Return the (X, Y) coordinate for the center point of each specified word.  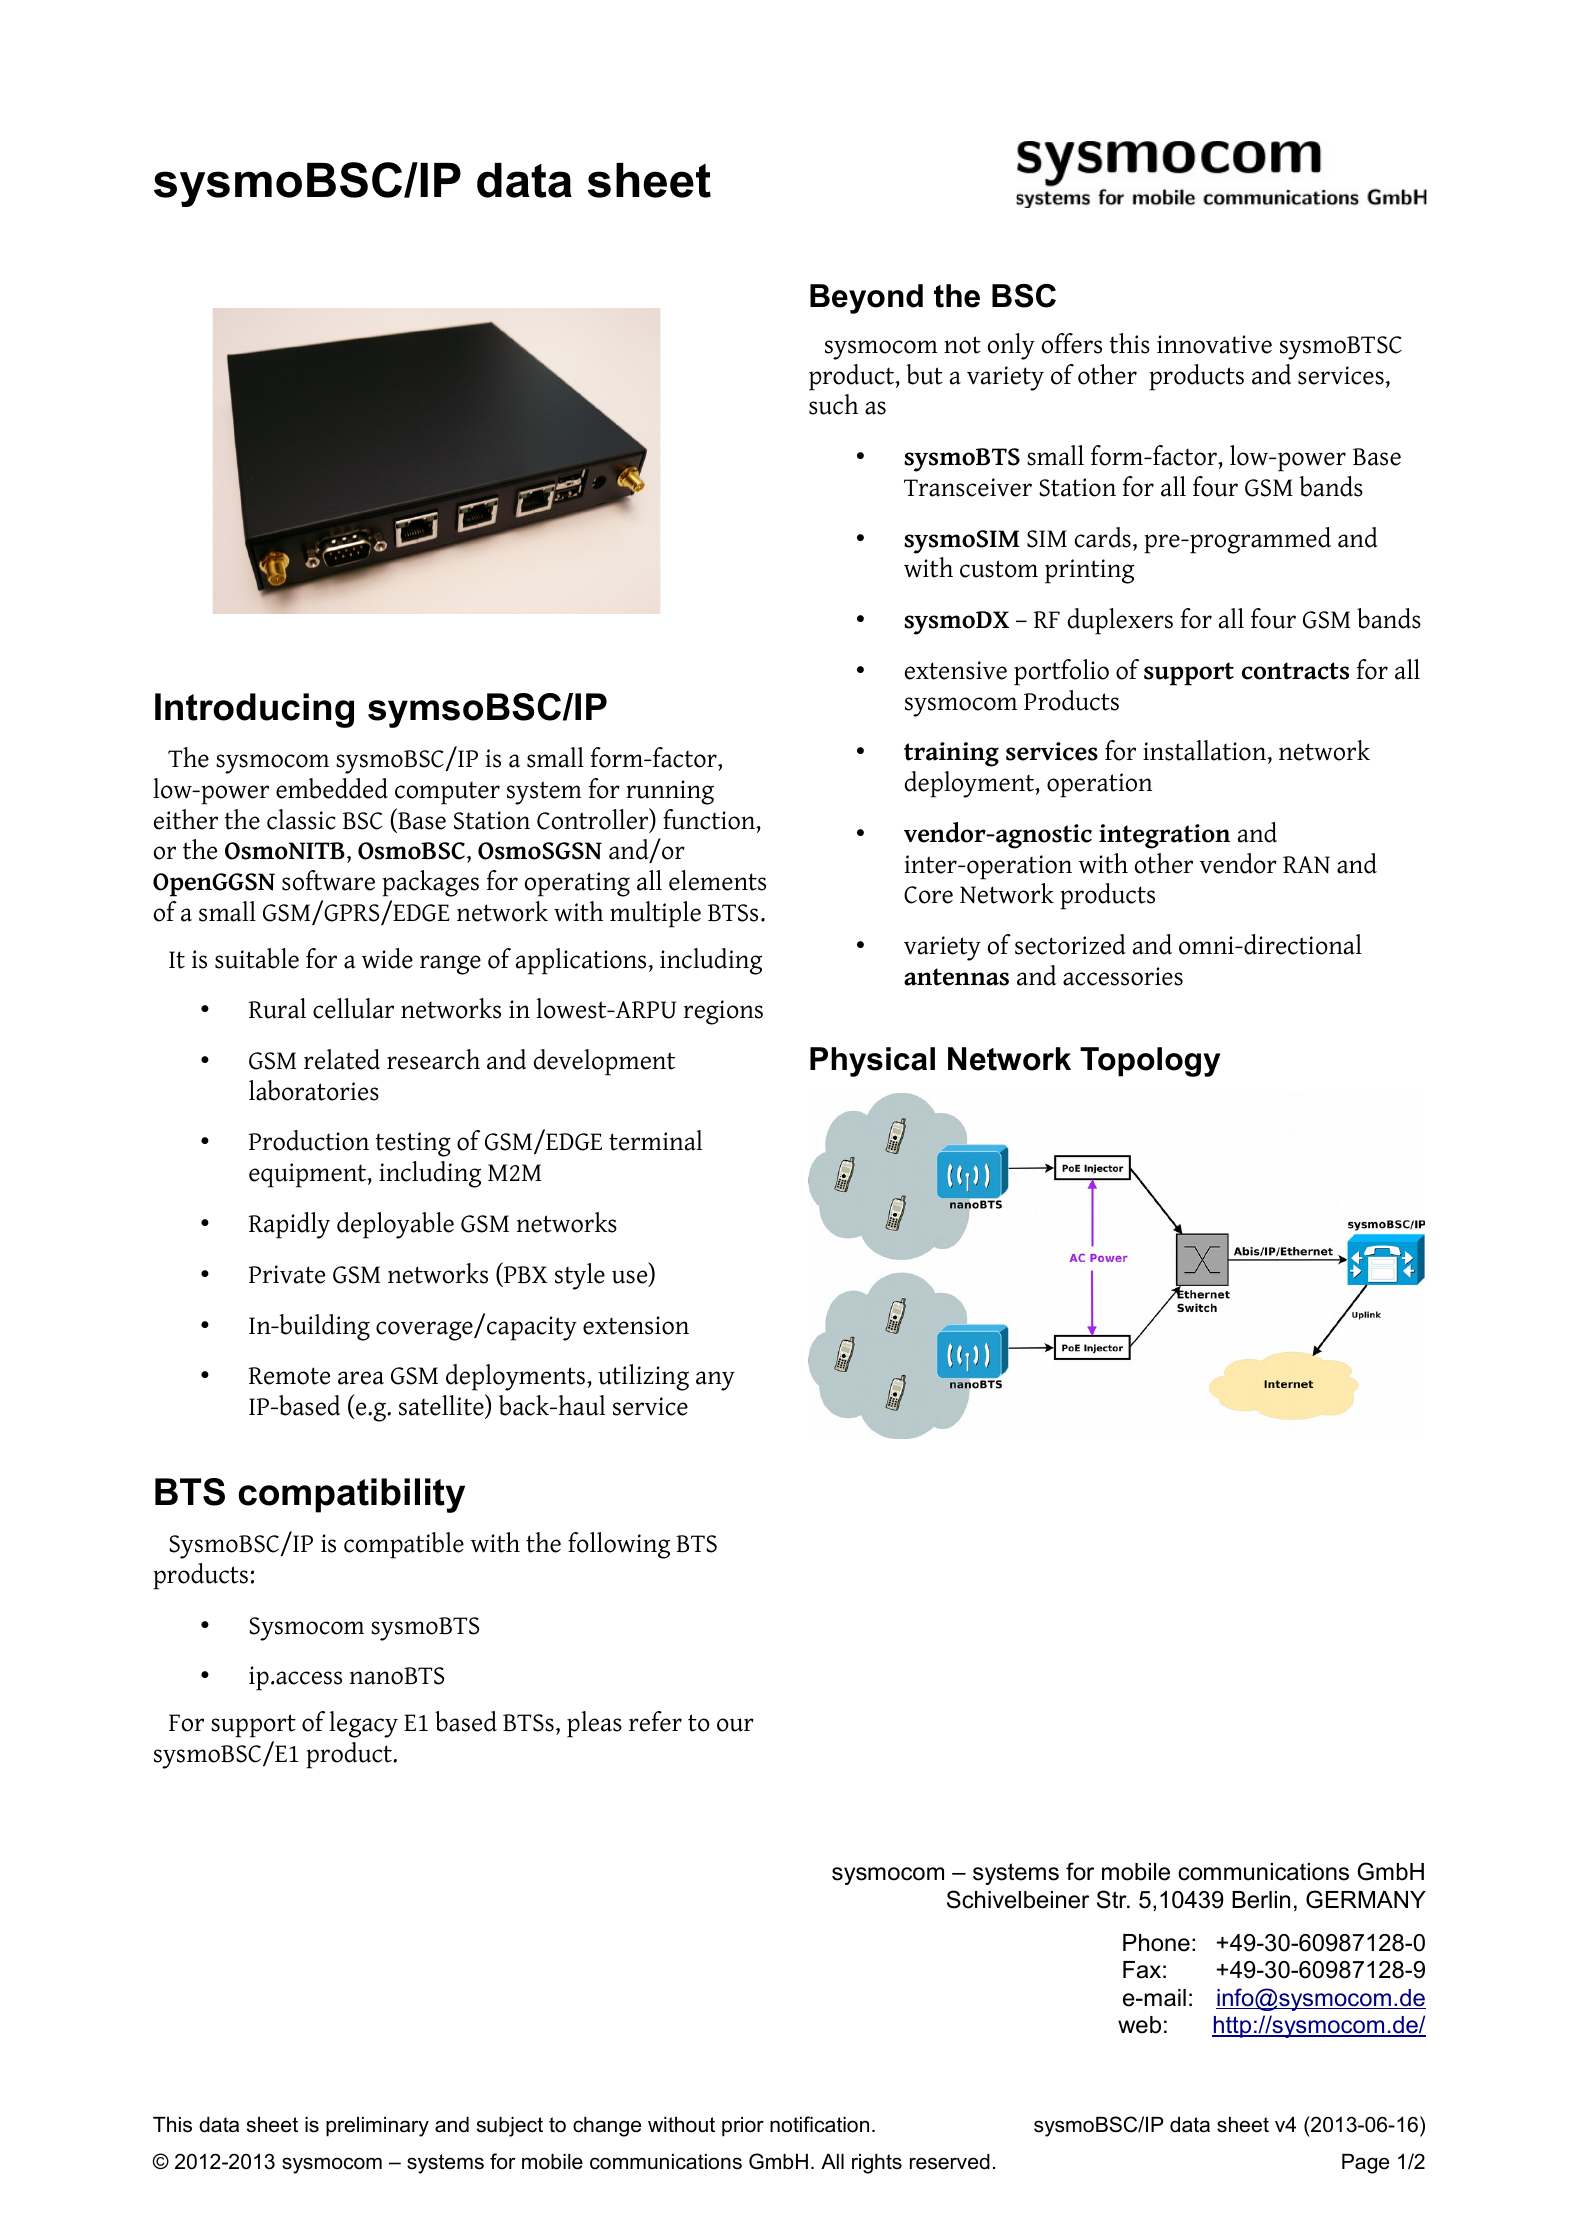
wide (387, 958)
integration (1164, 836)
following (619, 1545)
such (833, 404)
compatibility (351, 1495)
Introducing (254, 710)
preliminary (377, 2127)
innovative (1214, 344)
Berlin (1261, 1900)
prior (743, 2127)
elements (717, 880)
